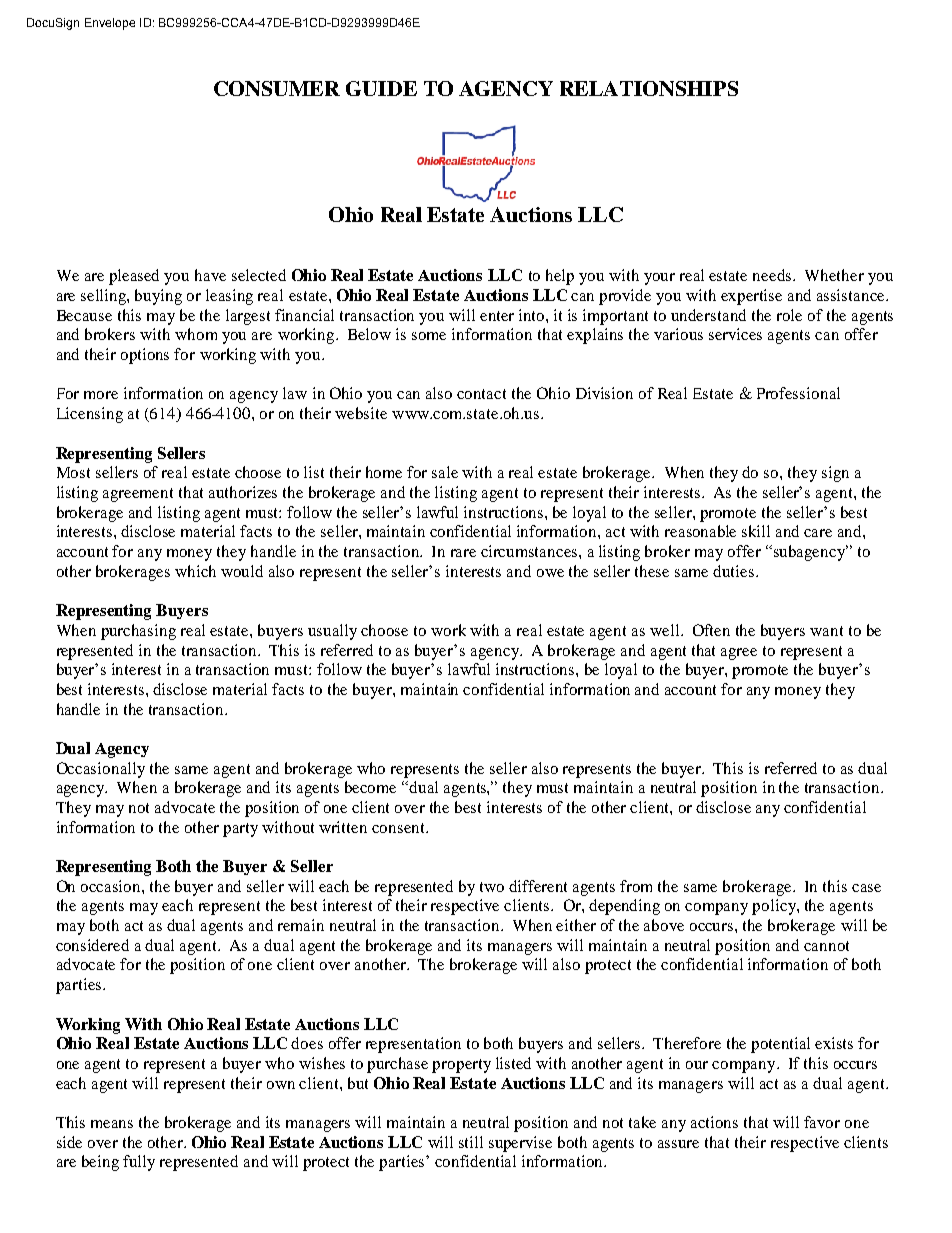 The height and width of the screenshot is (1233, 952). What do you see at coordinates (381, 88) in the screenshot?
I see `GUIDE` at bounding box center [381, 88].
